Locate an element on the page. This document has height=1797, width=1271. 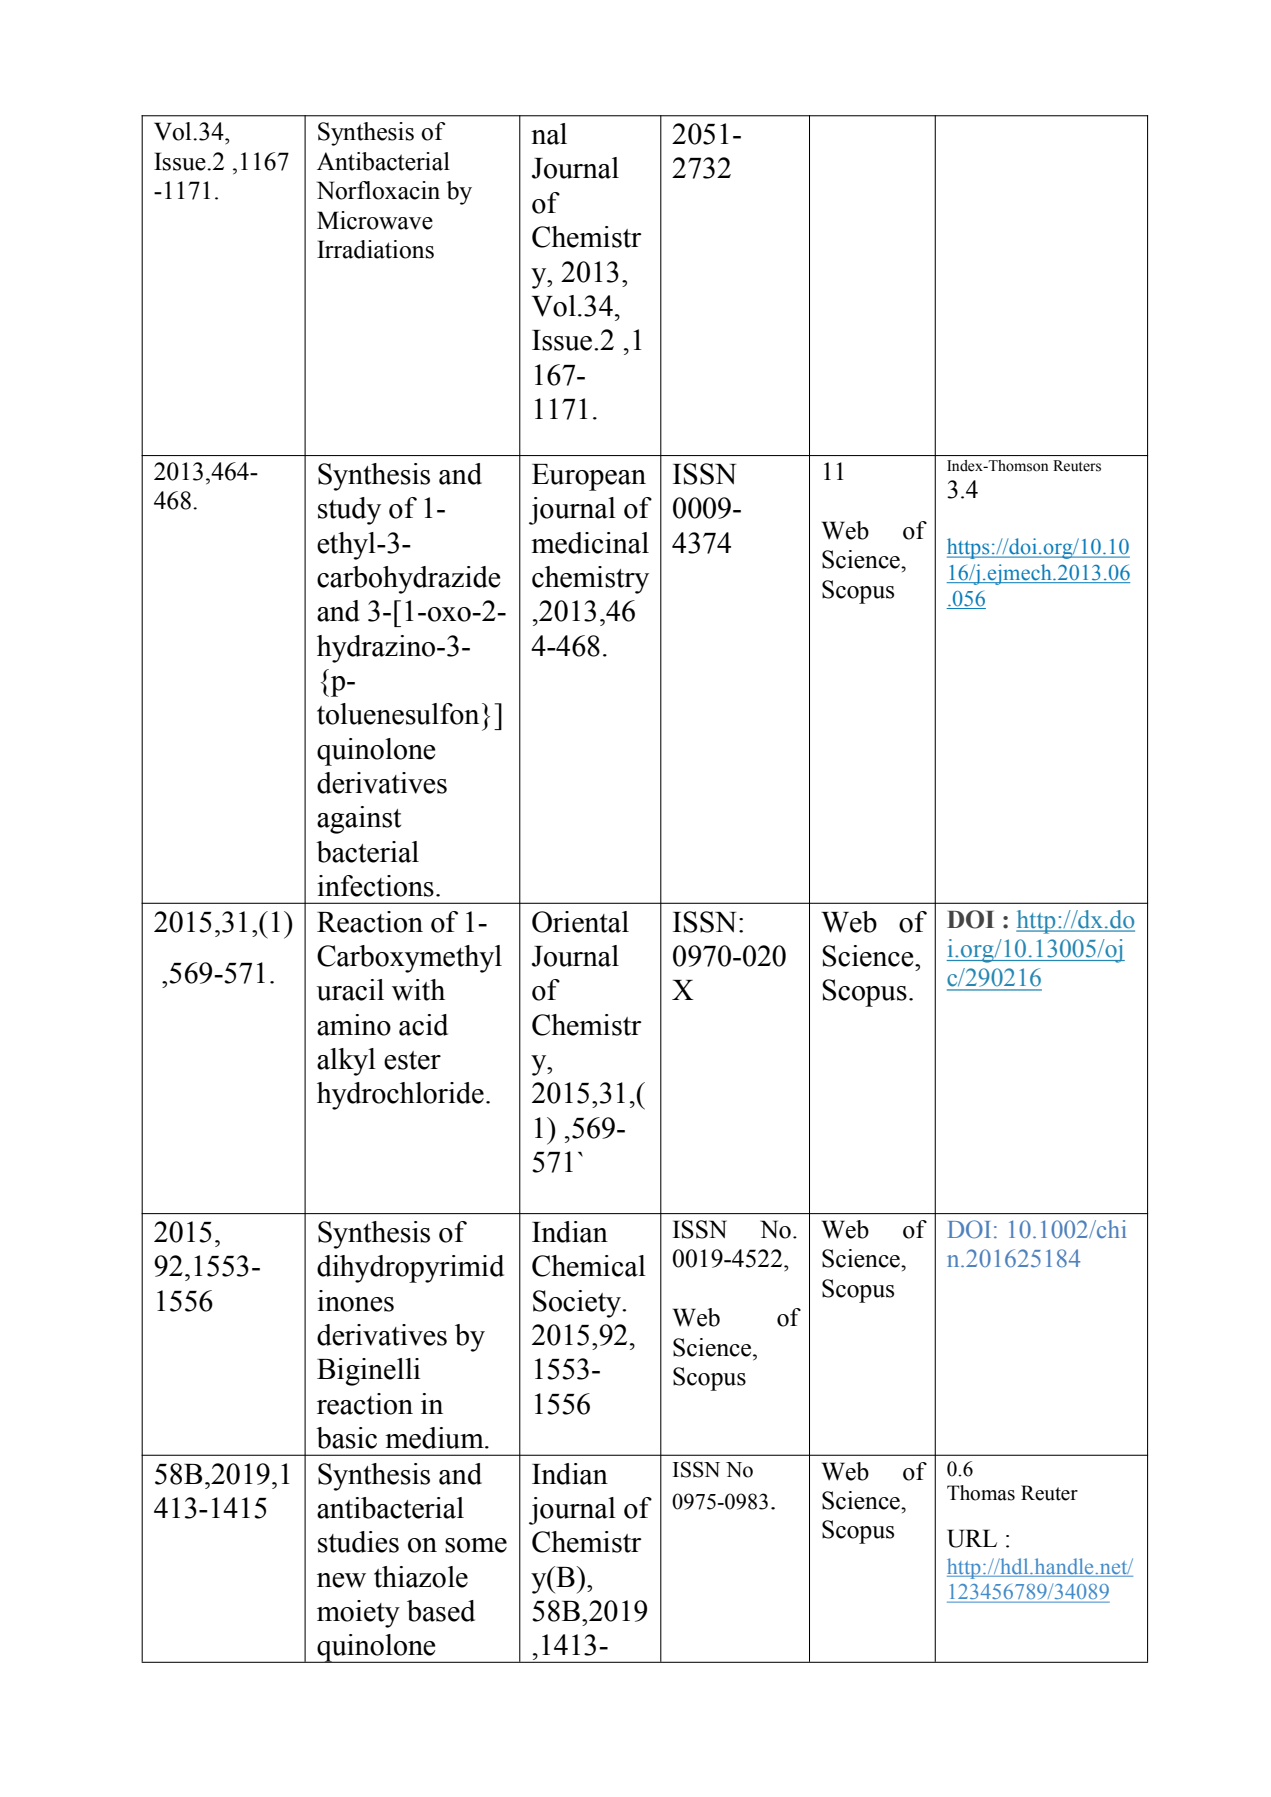
hydrochloride is located at coordinates (400, 1096).
